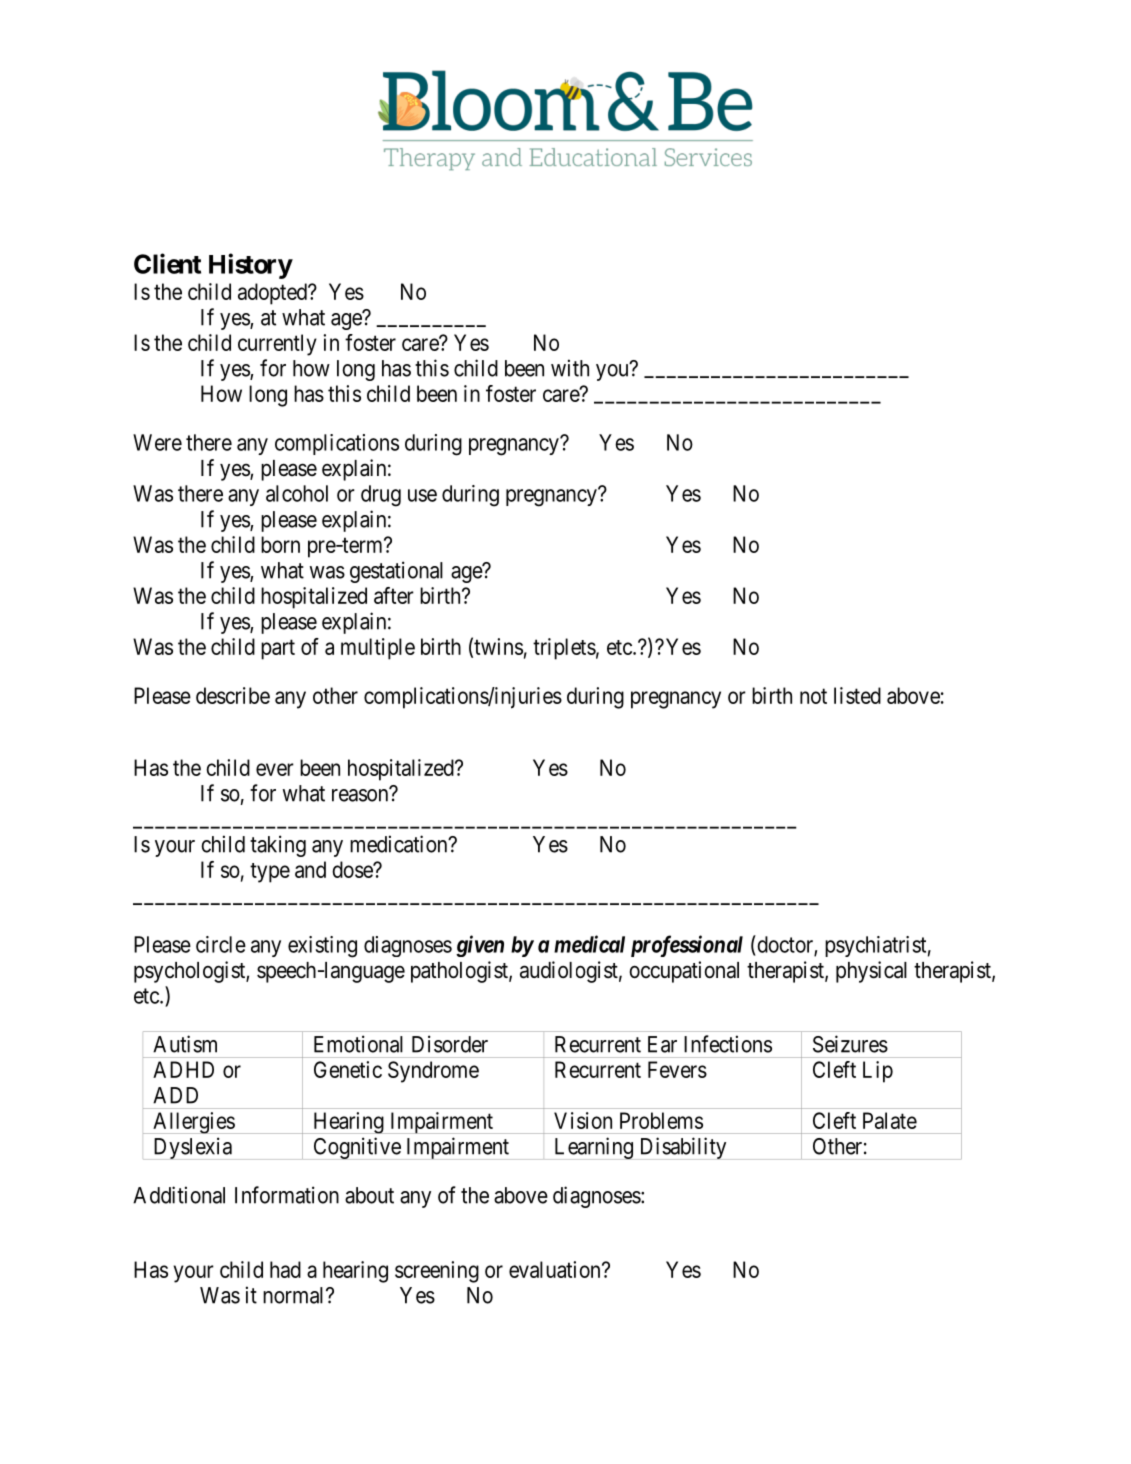 The image size is (1131, 1464). What do you see at coordinates (422, 495) in the screenshot?
I see `use` at bounding box center [422, 495].
